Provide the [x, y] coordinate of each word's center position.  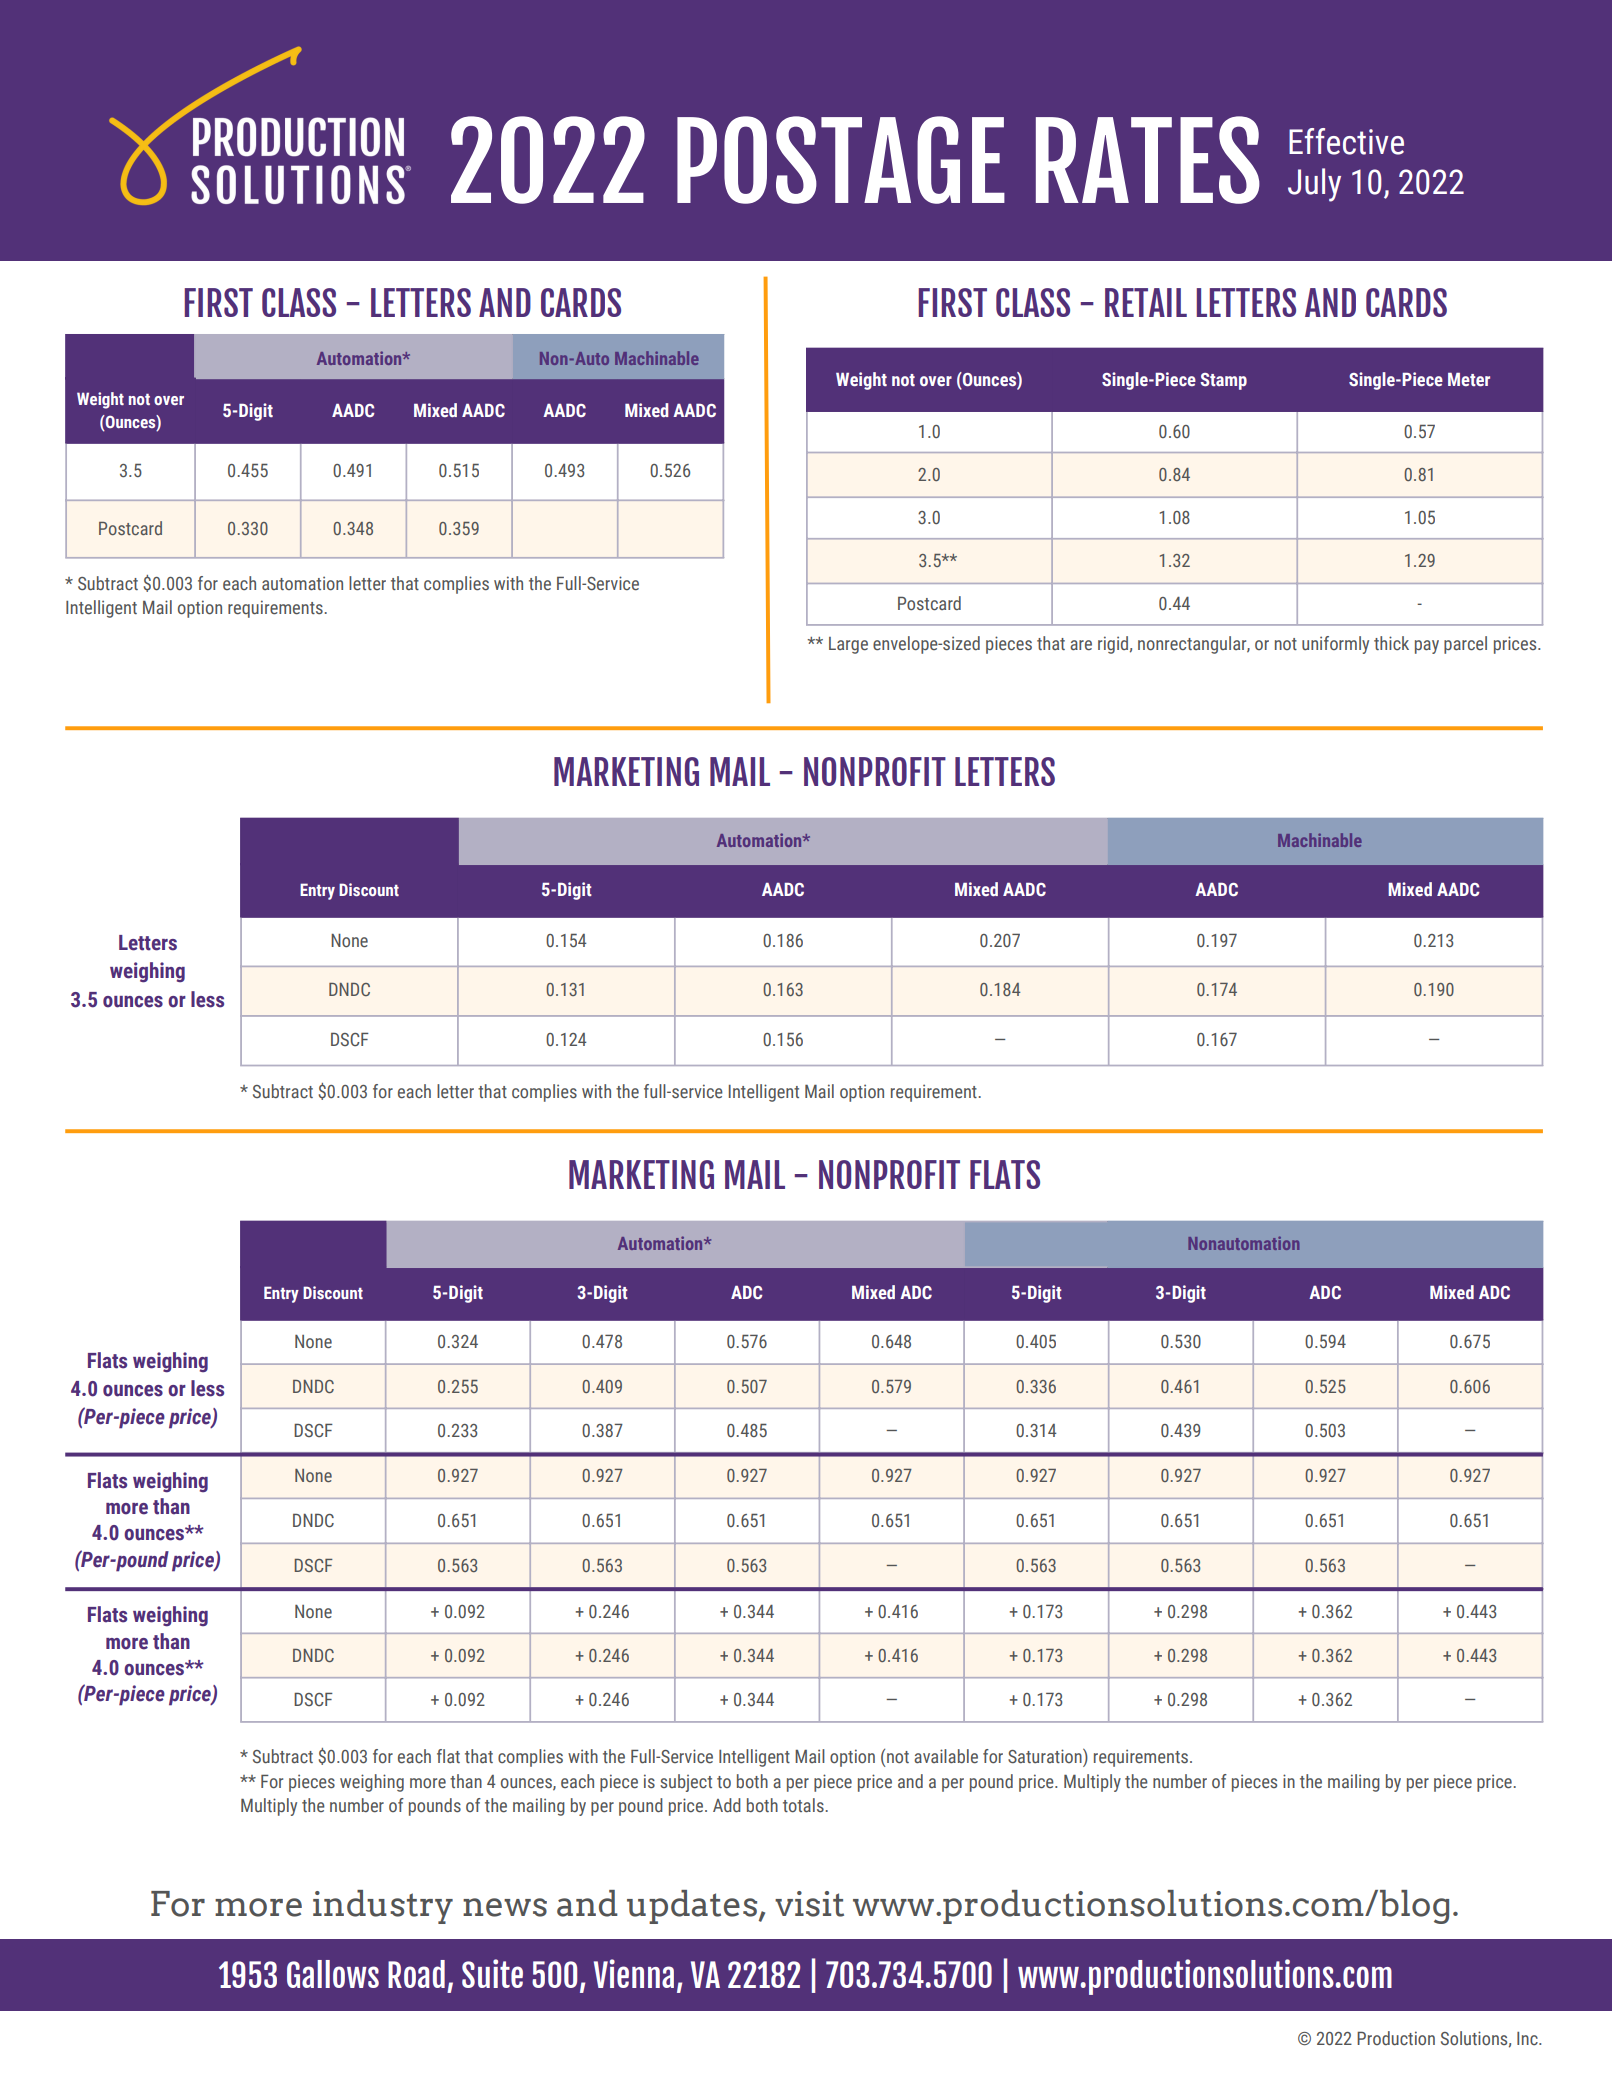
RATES [1148, 160]
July [1314, 185]
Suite [492, 1973]
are [1081, 645]
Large [848, 645]
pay [1427, 647]
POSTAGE [841, 160]
